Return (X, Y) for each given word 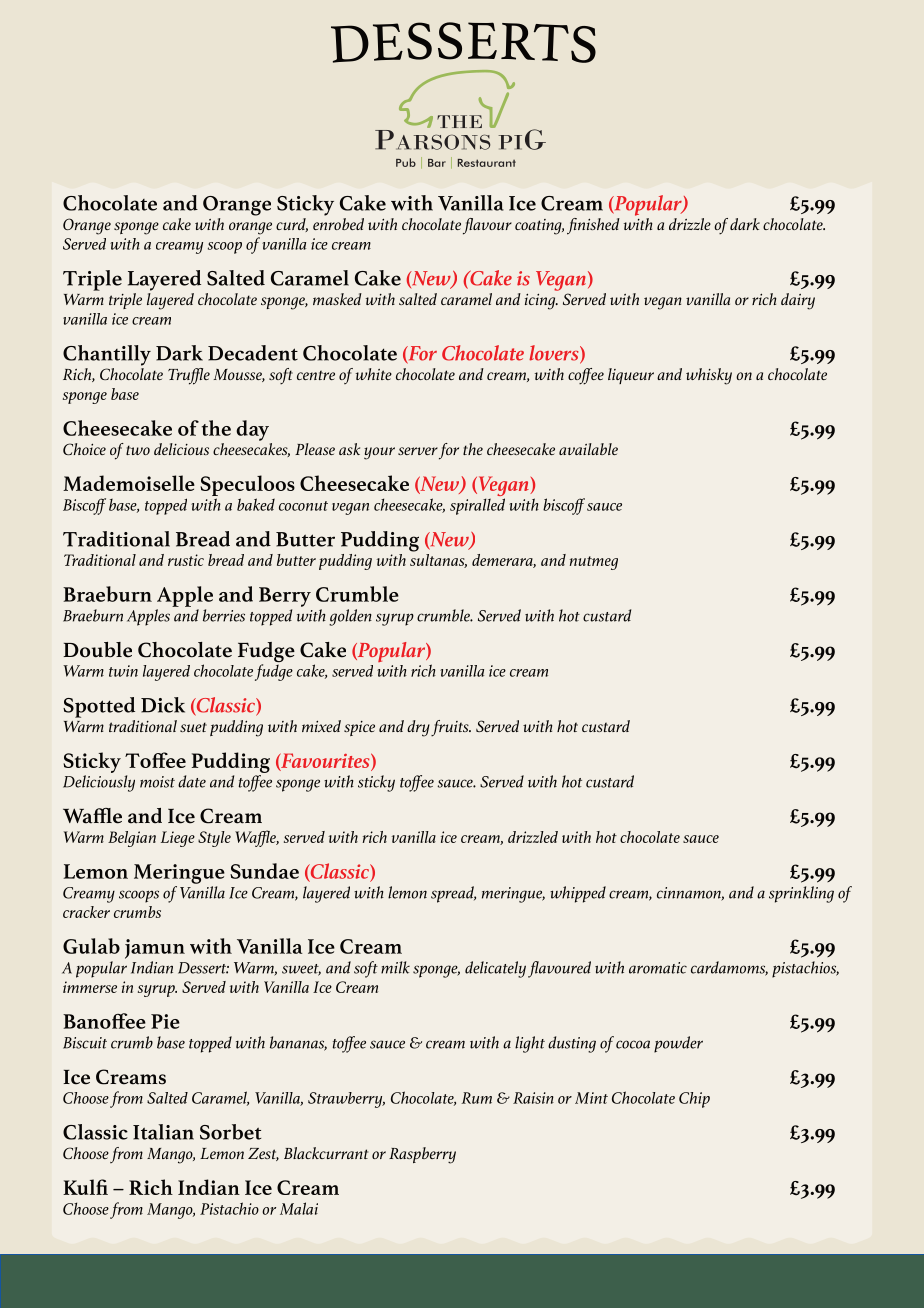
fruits (451, 728)
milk (395, 967)
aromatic (658, 968)
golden (350, 617)
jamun (155, 949)
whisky (709, 376)
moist (157, 782)
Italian (163, 1132)
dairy (798, 301)
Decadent (253, 353)
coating (539, 227)
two (138, 450)
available (588, 449)
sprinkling (801, 894)
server (418, 451)
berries (224, 615)
